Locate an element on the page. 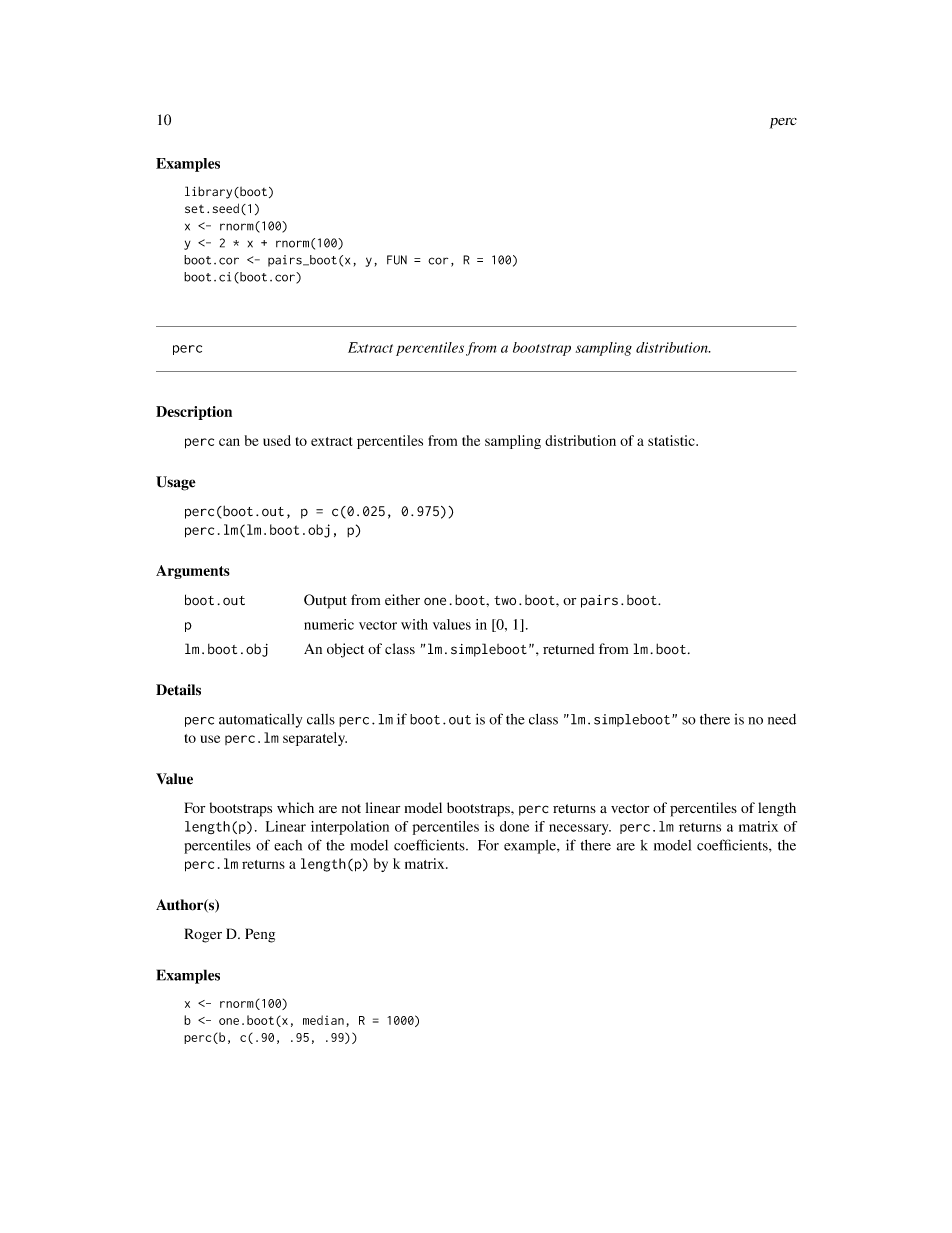 Image resolution: width=952 pixels, height=1233 pixels. returned is located at coordinates (569, 649).
